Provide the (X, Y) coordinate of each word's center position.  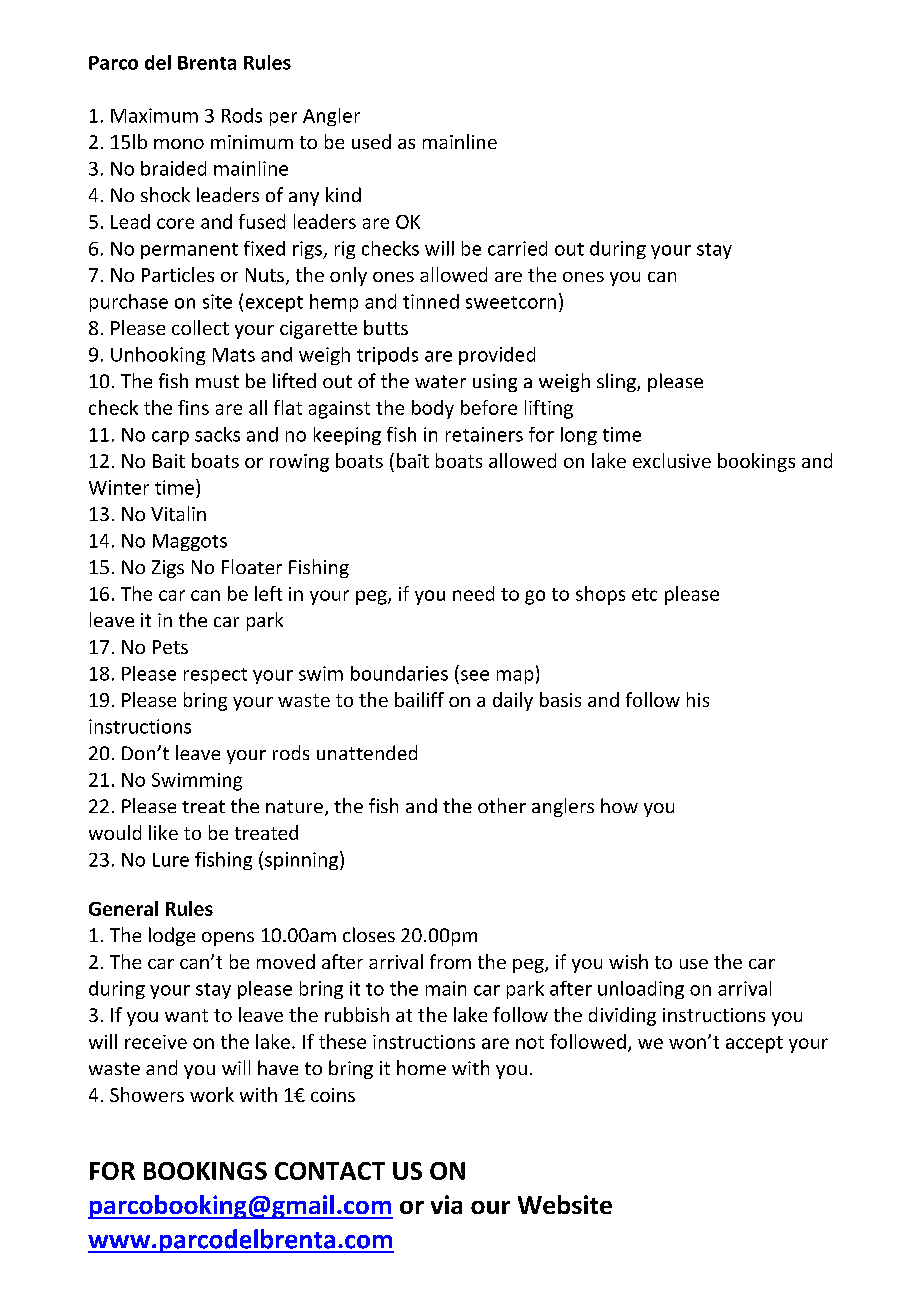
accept (754, 1044)
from (450, 961)
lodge (172, 936)
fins (193, 407)
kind (343, 194)
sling (617, 382)
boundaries (399, 673)
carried (517, 248)
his (698, 699)
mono (179, 144)
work (212, 1094)
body (433, 409)
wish (628, 961)
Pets (170, 647)
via (446, 1204)
